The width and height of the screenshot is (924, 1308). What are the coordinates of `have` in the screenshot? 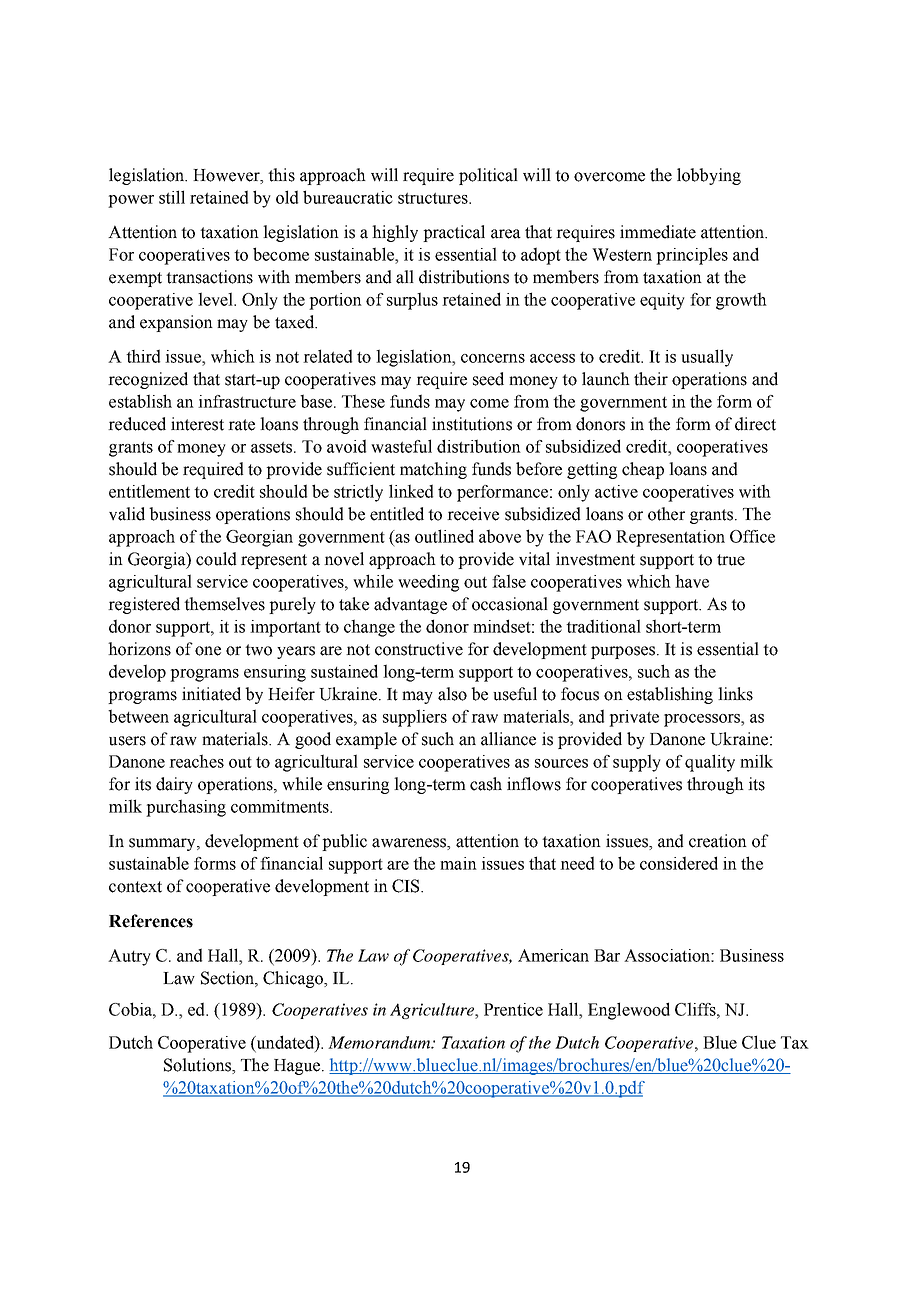 It's located at (692, 581).
